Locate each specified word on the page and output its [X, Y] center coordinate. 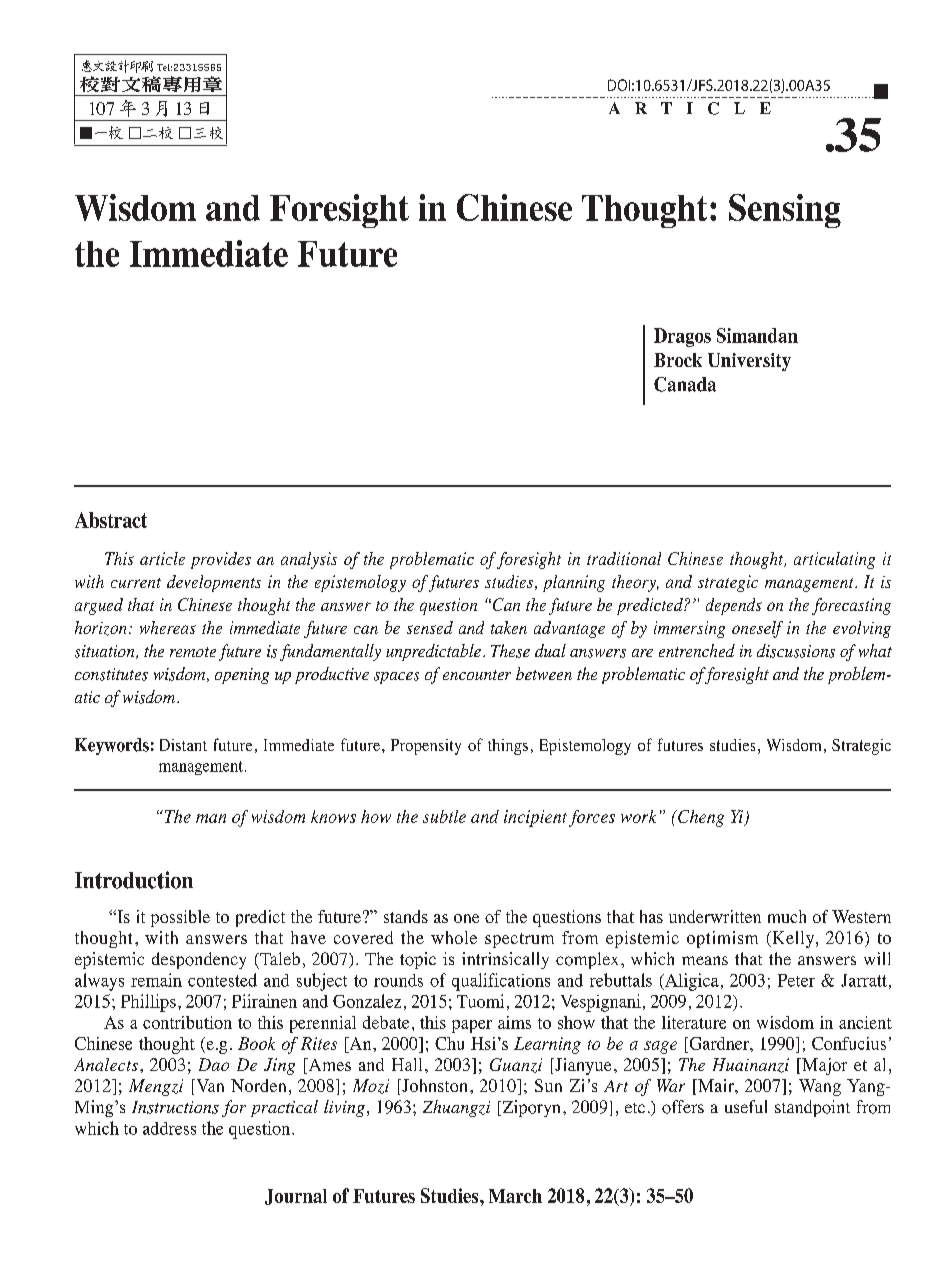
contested [222, 980]
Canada [685, 384]
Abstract [111, 520]
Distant [183, 745]
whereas [168, 627]
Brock [678, 360]
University [749, 362]
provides [221, 560]
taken [509, 627]
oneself [757, 629]
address [169, 1128]
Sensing [785, 211]
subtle [444, 816]
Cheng [700, 818]
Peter [796, 980]
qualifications [501, 982]
